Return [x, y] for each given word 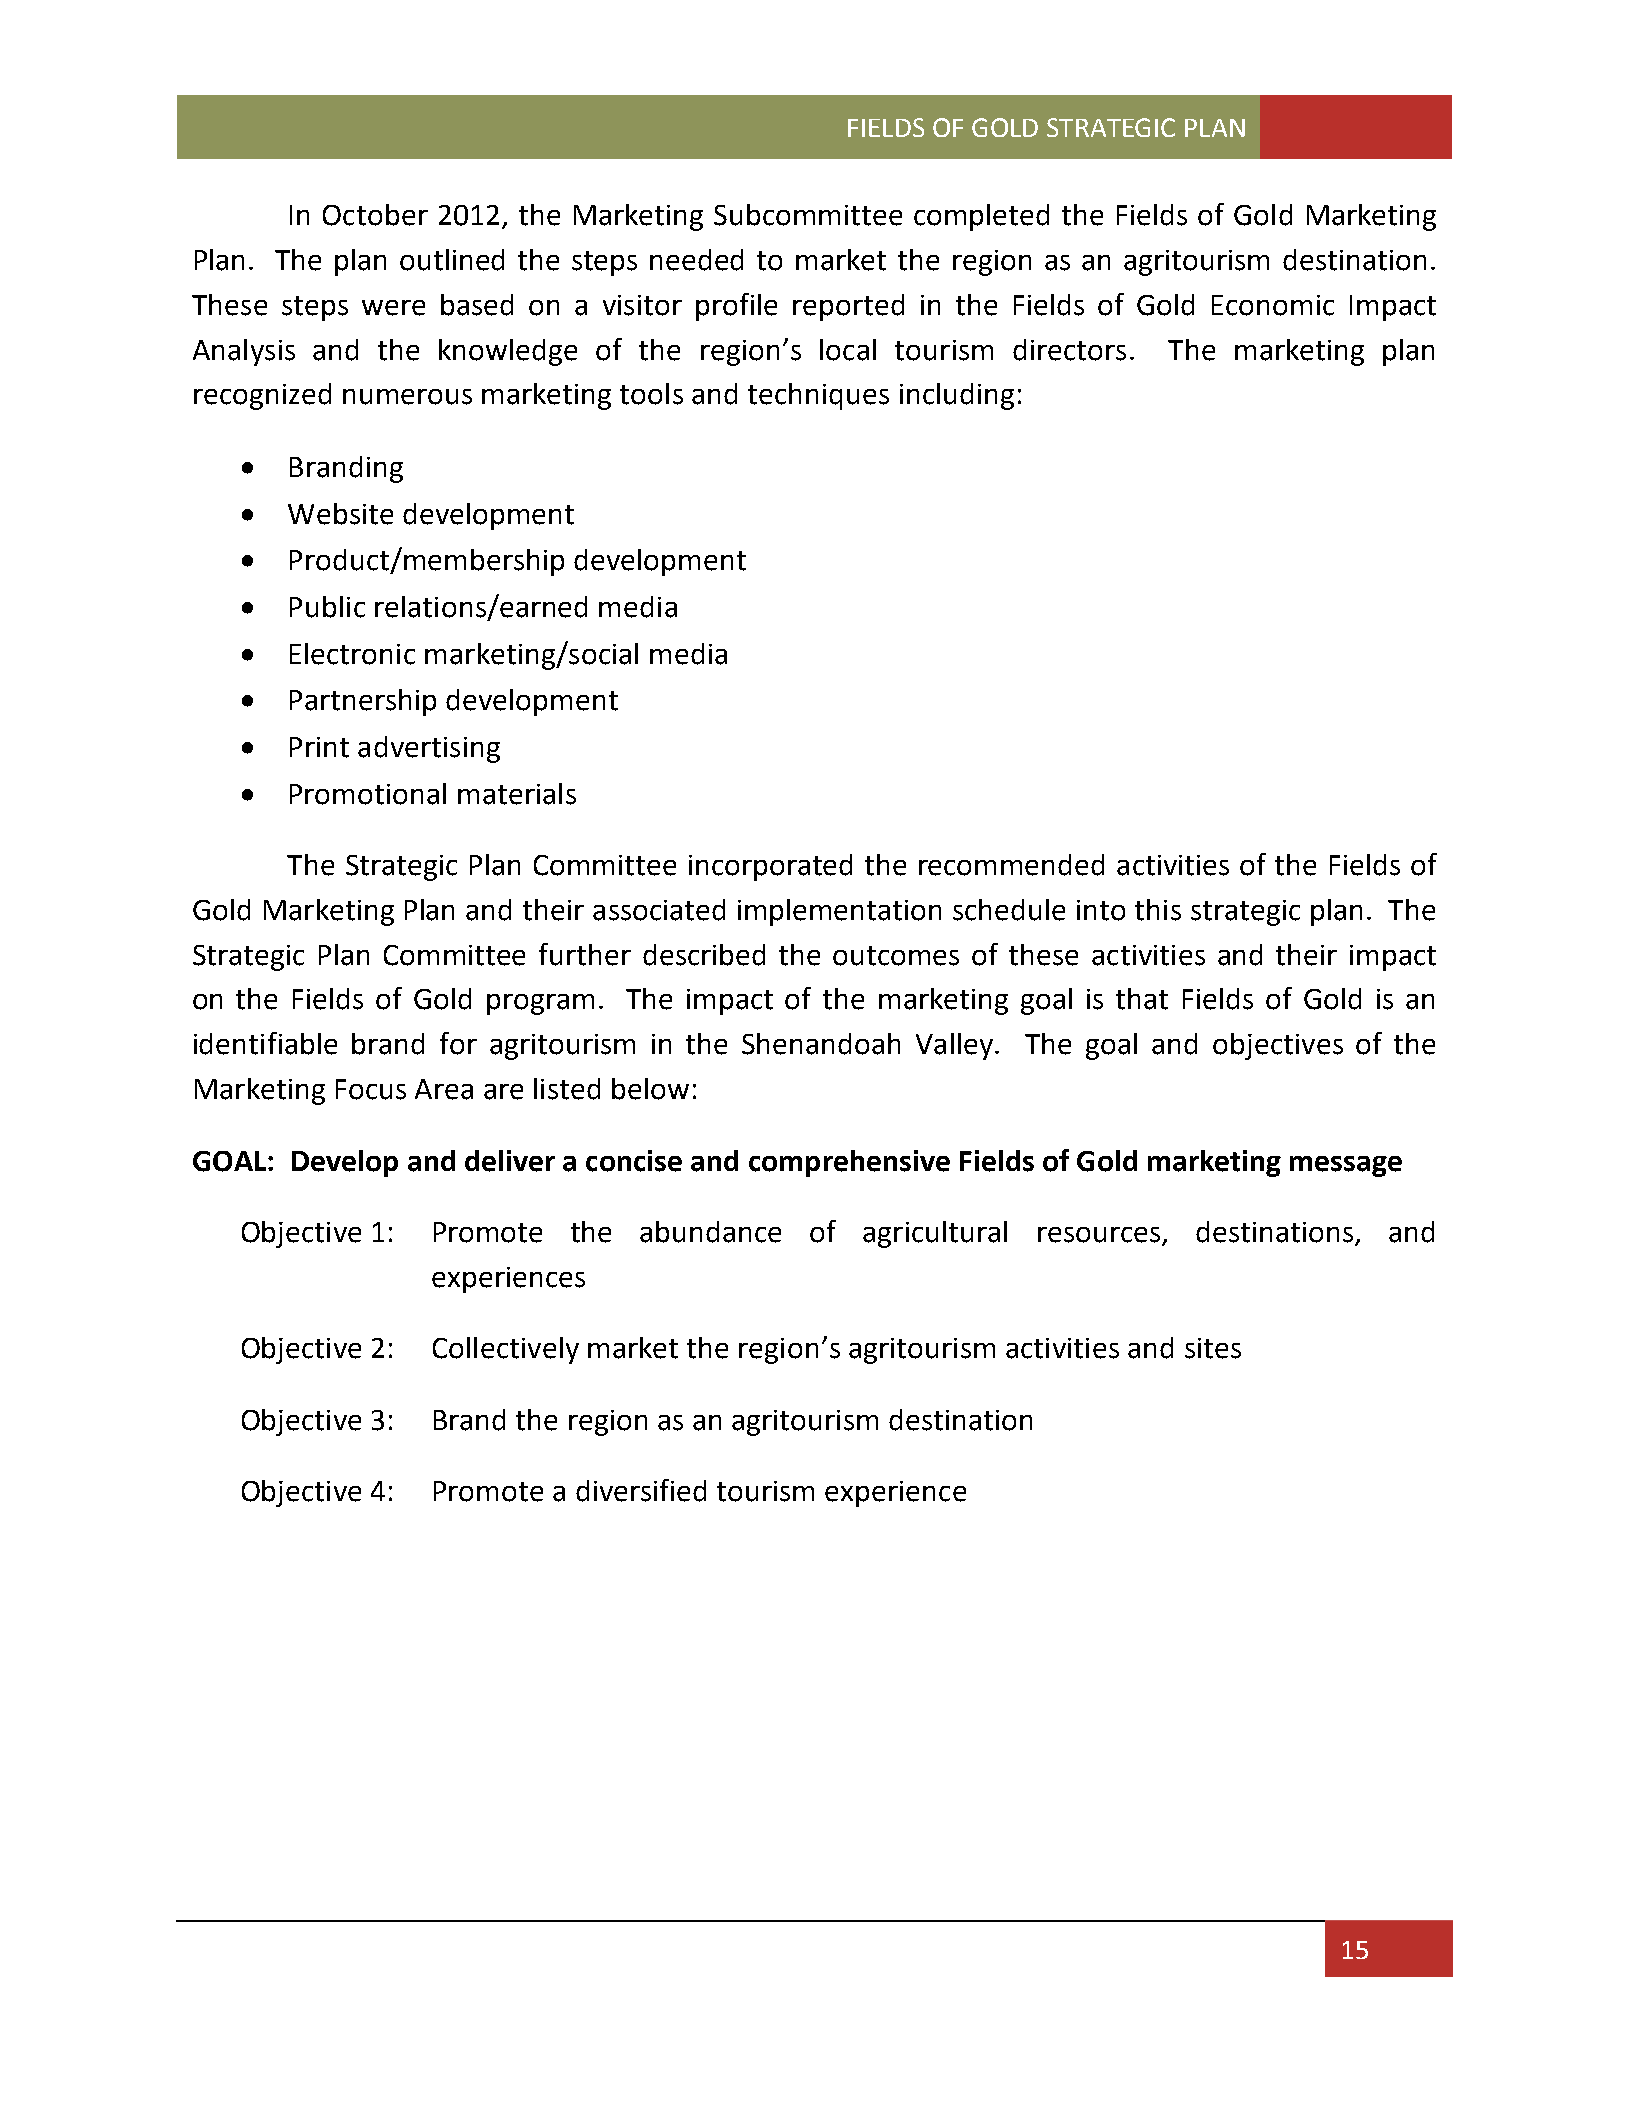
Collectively [506, 1350]
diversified [641, 1490]
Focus [371, 1089]
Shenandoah [821, 1044]
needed [696, 260]
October [375, 215]
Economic [1273, 305]
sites [1213, 1348]
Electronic [352, 654]
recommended [1011, 865]
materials [517, 794]
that [1142, 999]
